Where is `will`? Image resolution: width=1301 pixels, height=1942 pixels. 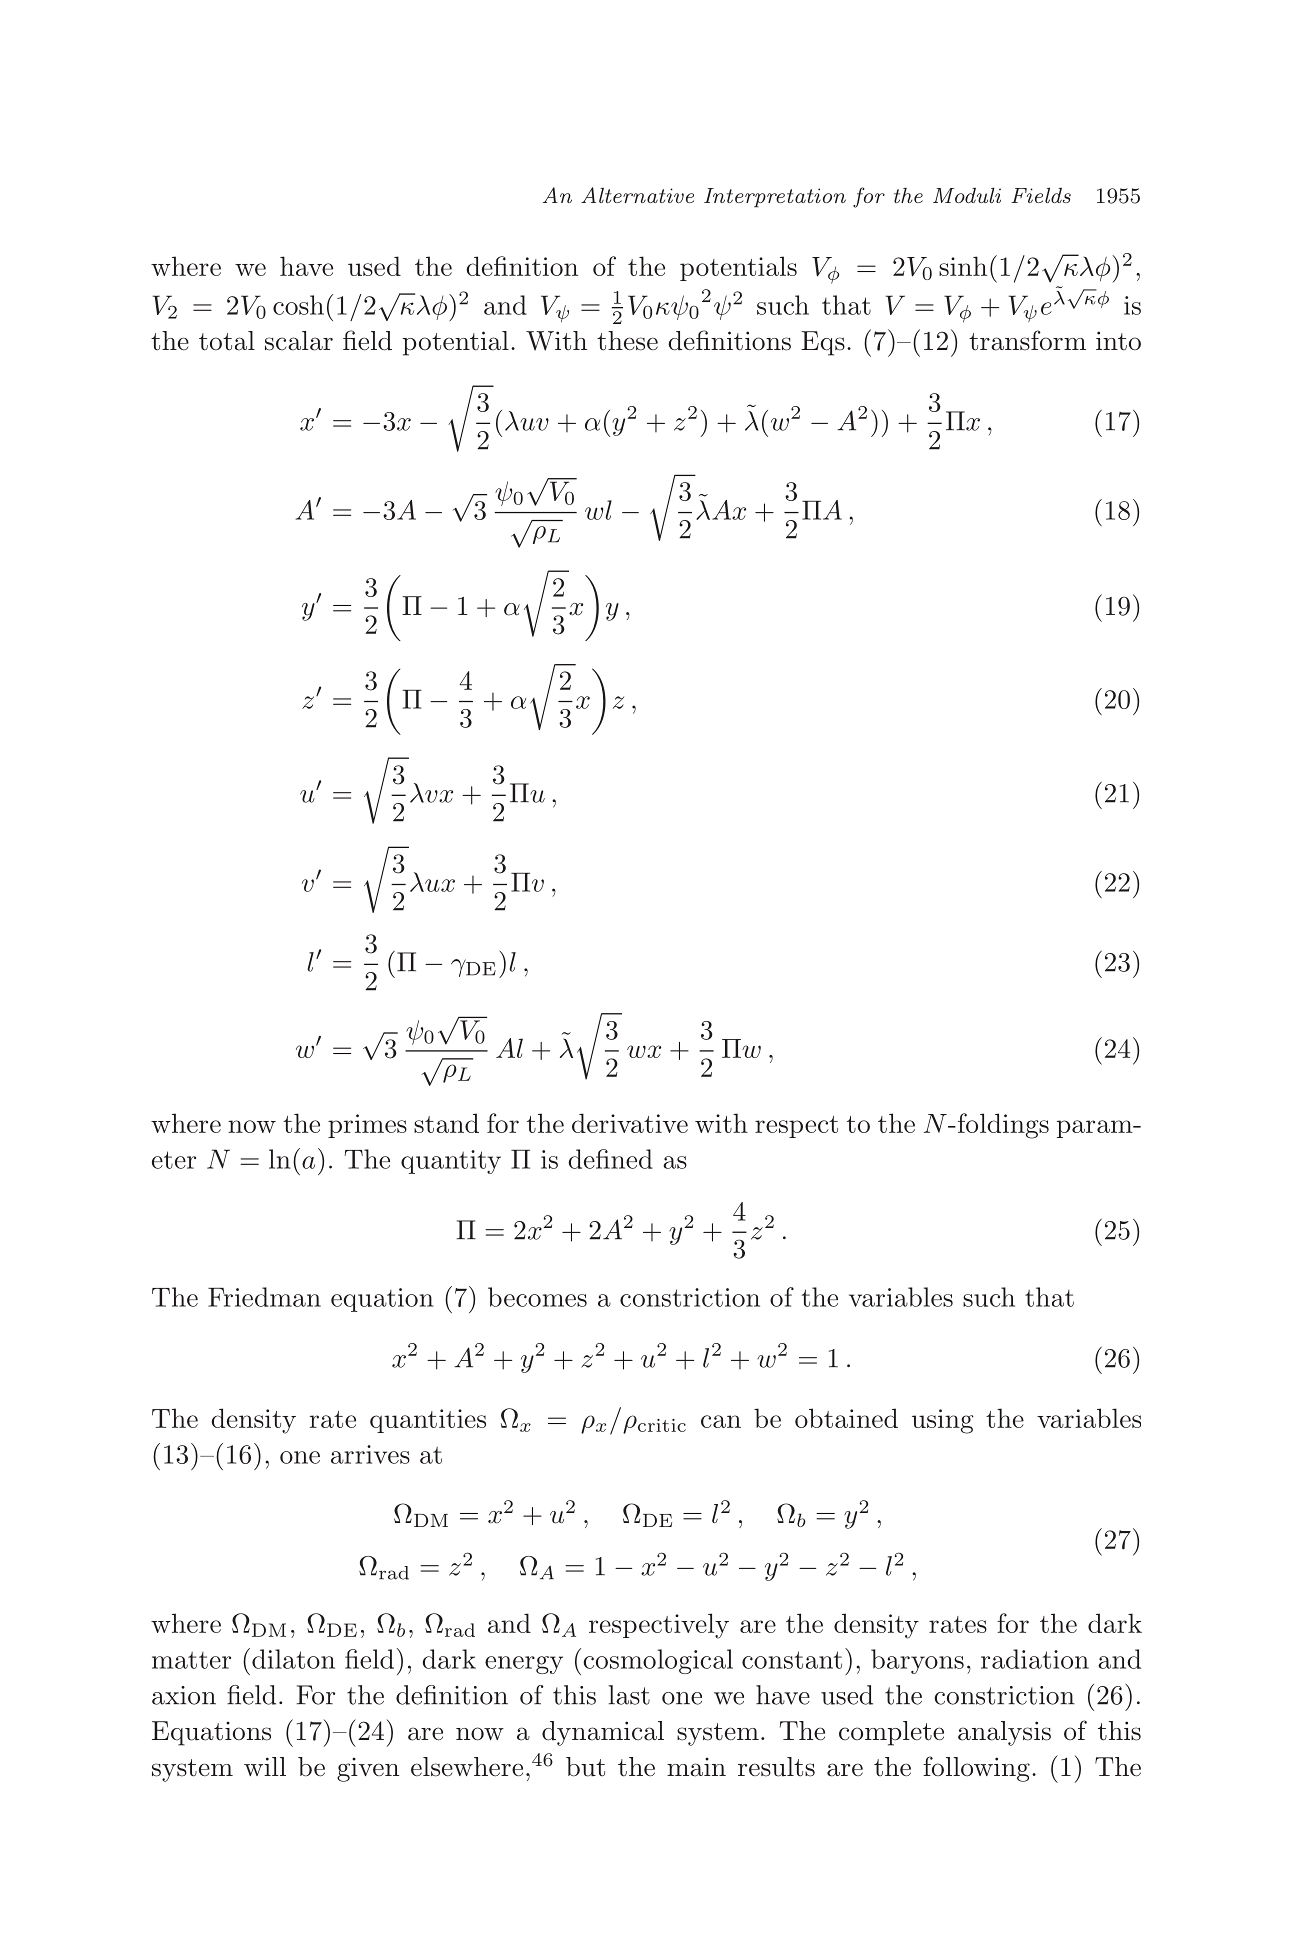 will is located at coordinates (265, 1766).
